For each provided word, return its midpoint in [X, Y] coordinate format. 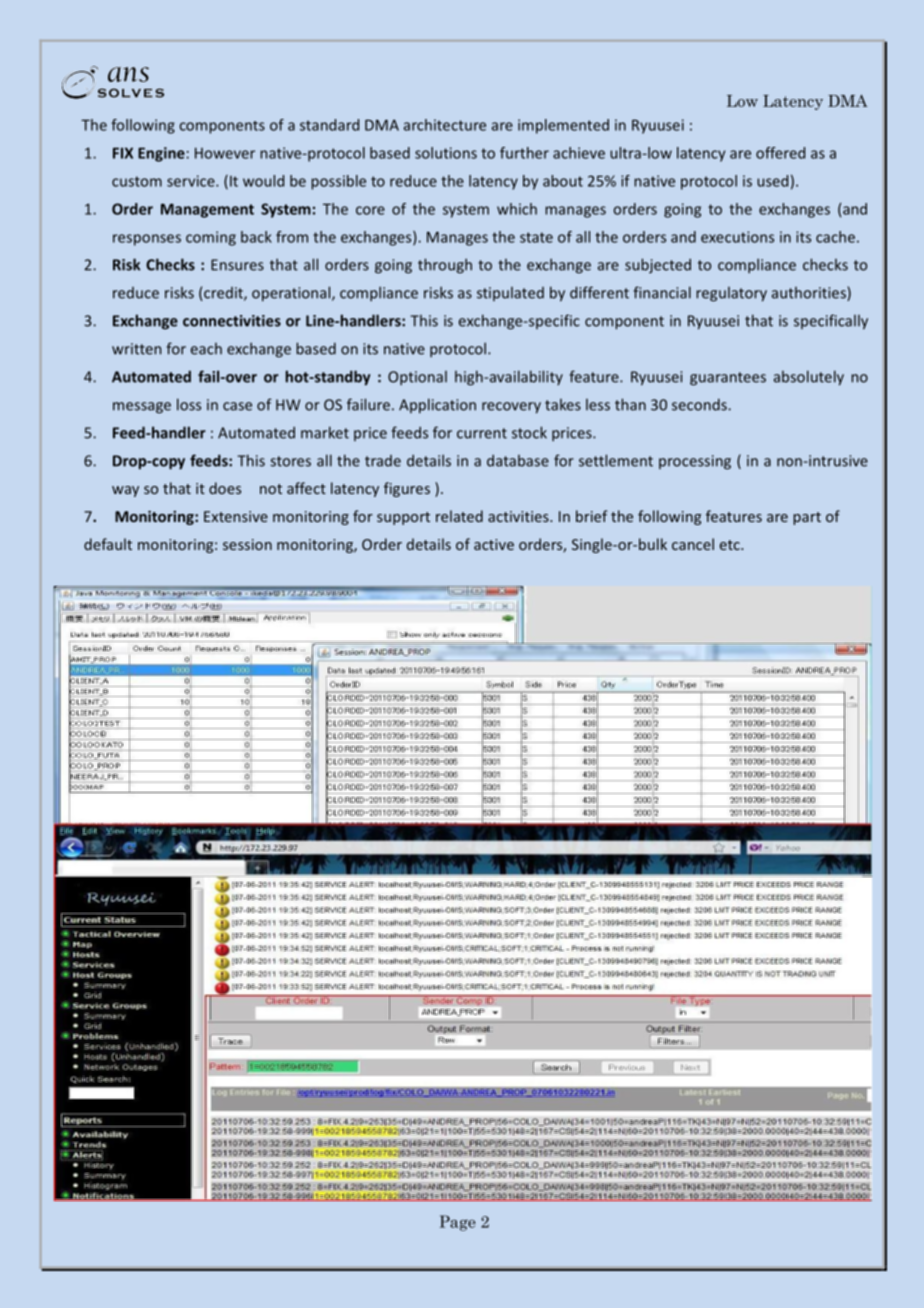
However [225, 153]
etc [731, 545]
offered [780, 153]
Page [458, 1223]
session [247, 544]
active [494, 544]
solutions [446, 153]
